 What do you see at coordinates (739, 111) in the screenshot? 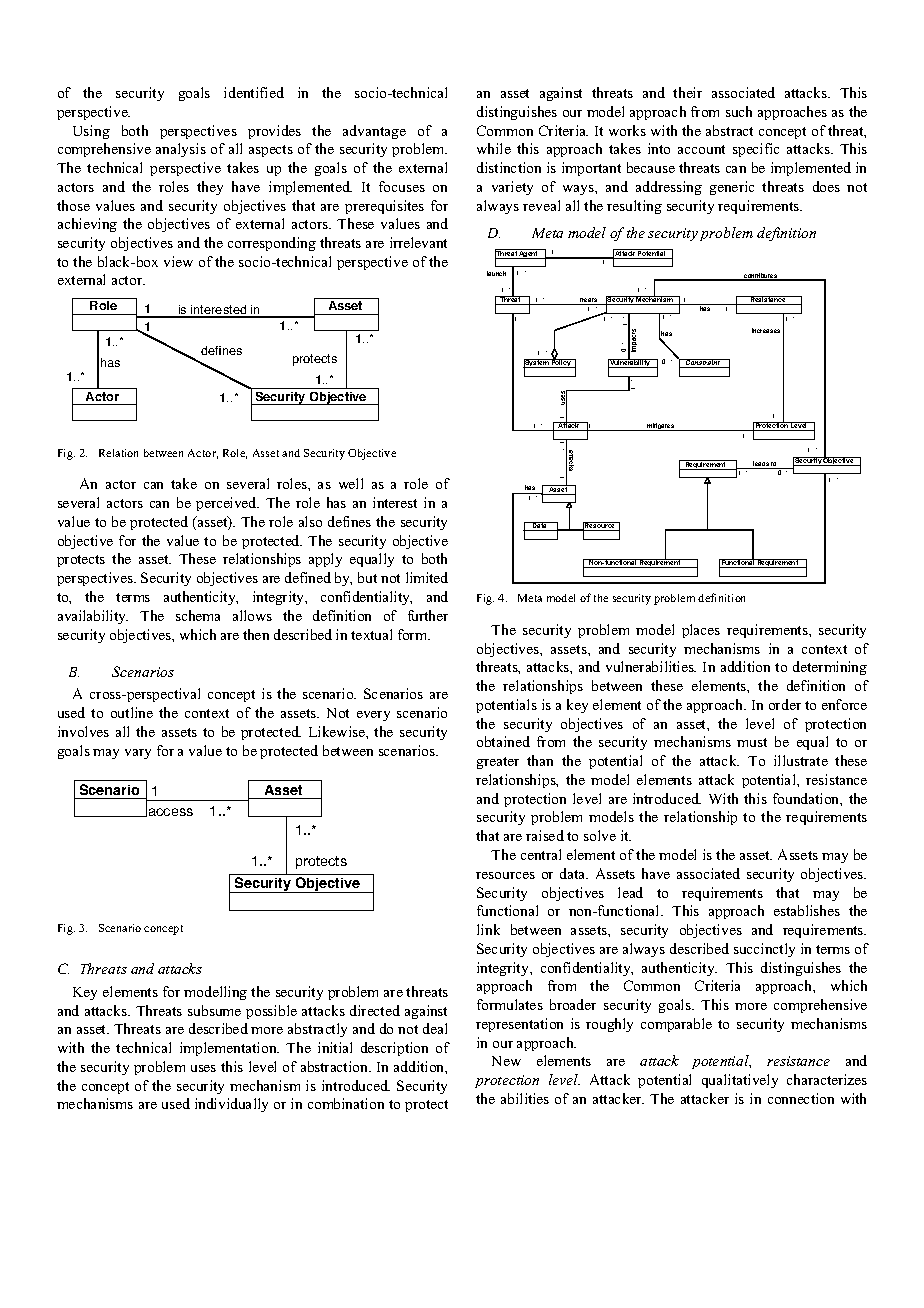
I see `such` at bounding box center [739, 111].
